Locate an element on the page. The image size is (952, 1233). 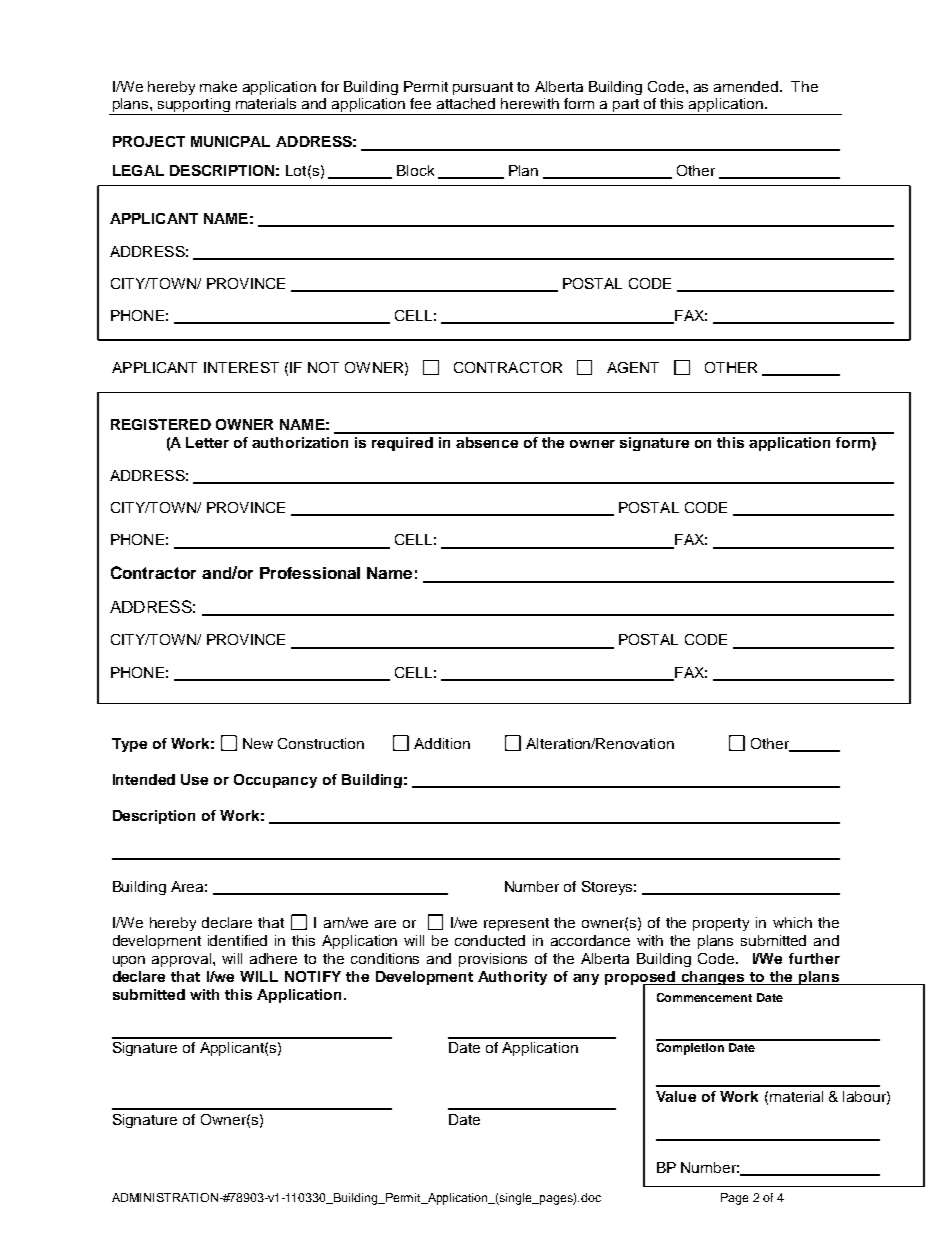
amended is located at coordinates (747, 86).
